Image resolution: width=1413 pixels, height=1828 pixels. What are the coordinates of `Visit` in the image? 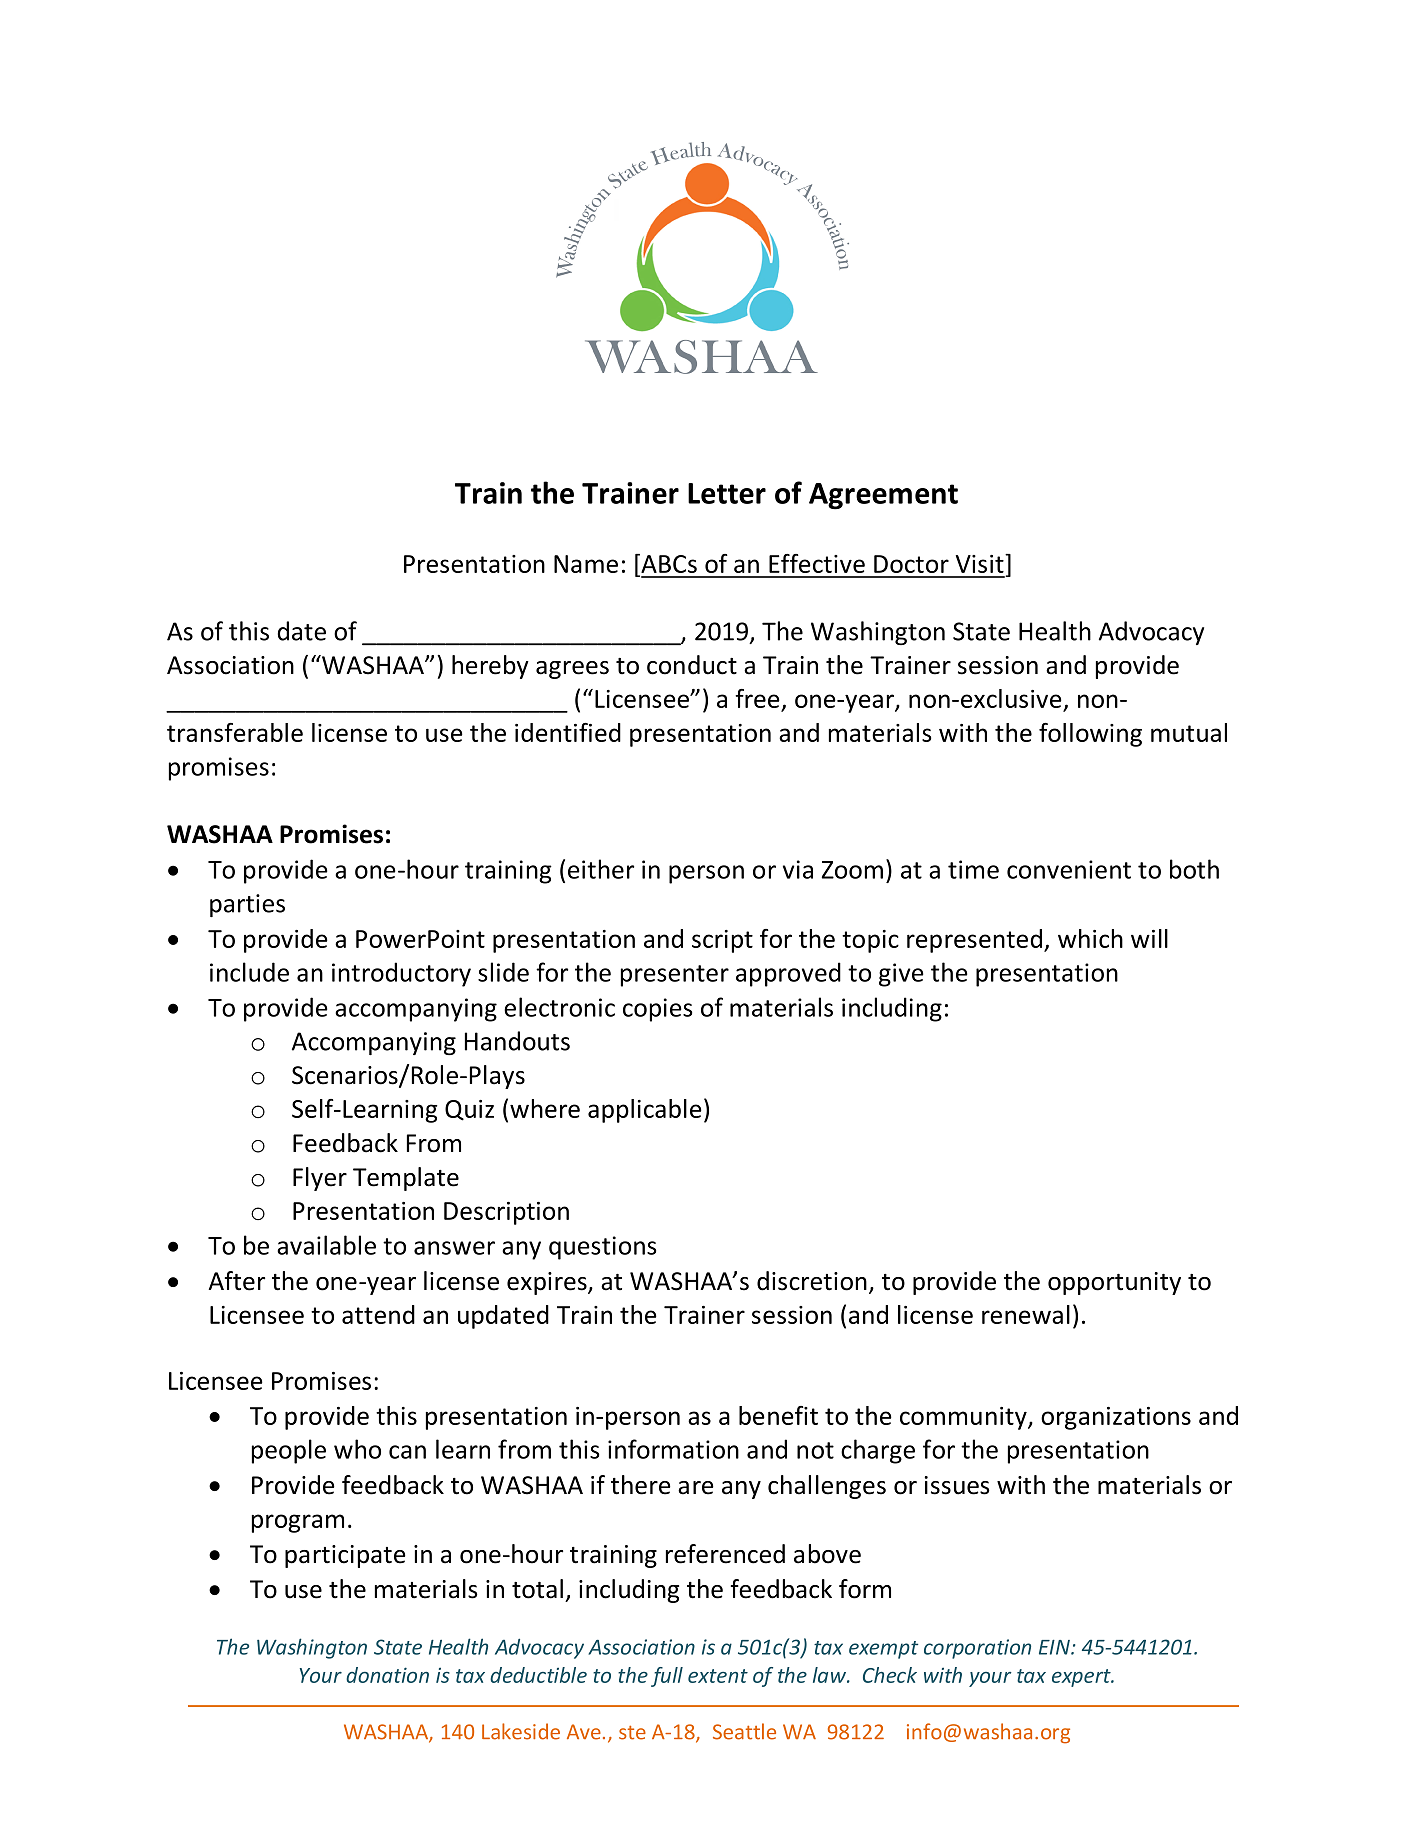 It's located at (981, 563).
